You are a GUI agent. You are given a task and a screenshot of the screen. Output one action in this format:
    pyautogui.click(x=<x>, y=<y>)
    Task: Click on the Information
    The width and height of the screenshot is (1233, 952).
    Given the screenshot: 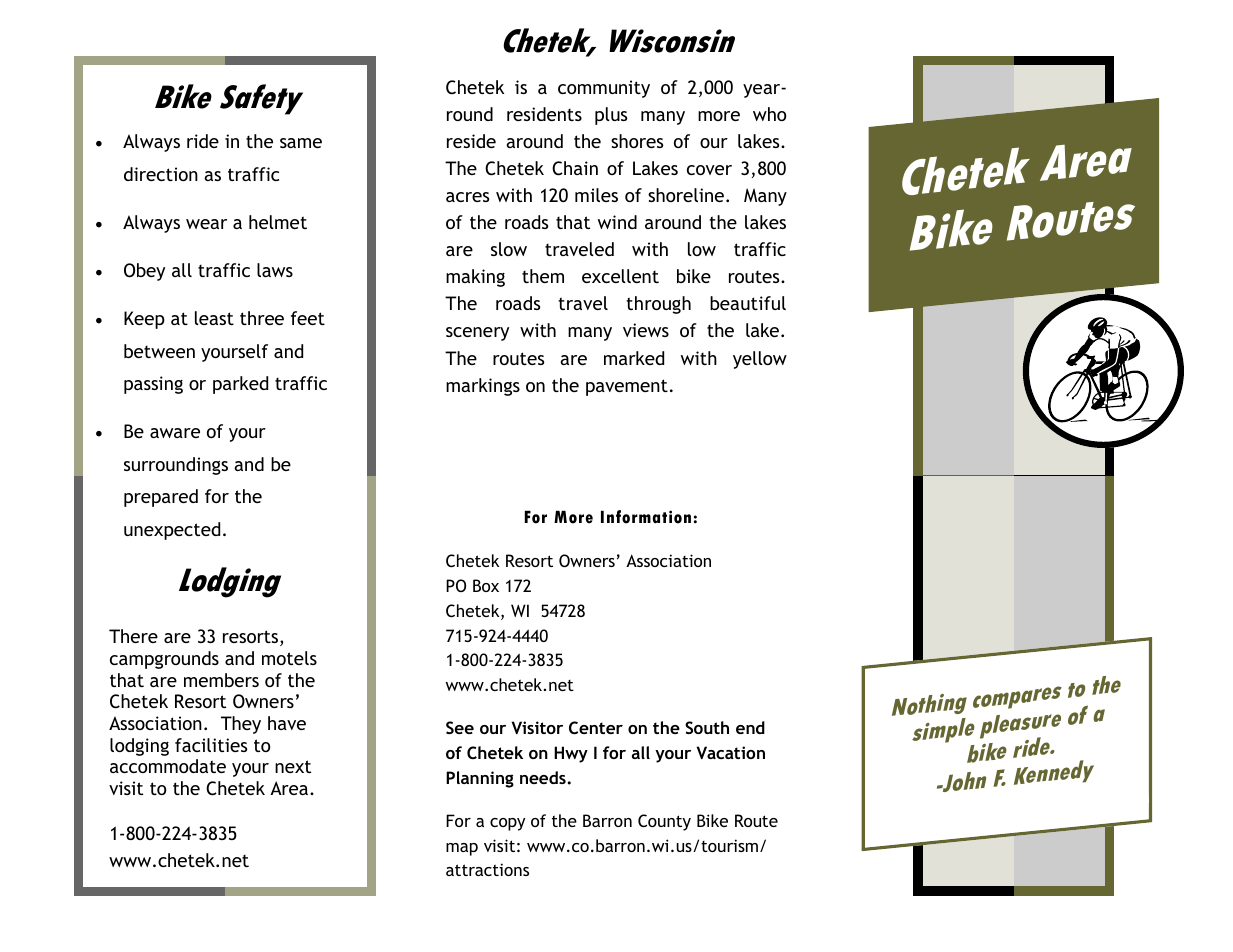 What is the action you would take?
    pyautogui.click(x=646, y=517)
